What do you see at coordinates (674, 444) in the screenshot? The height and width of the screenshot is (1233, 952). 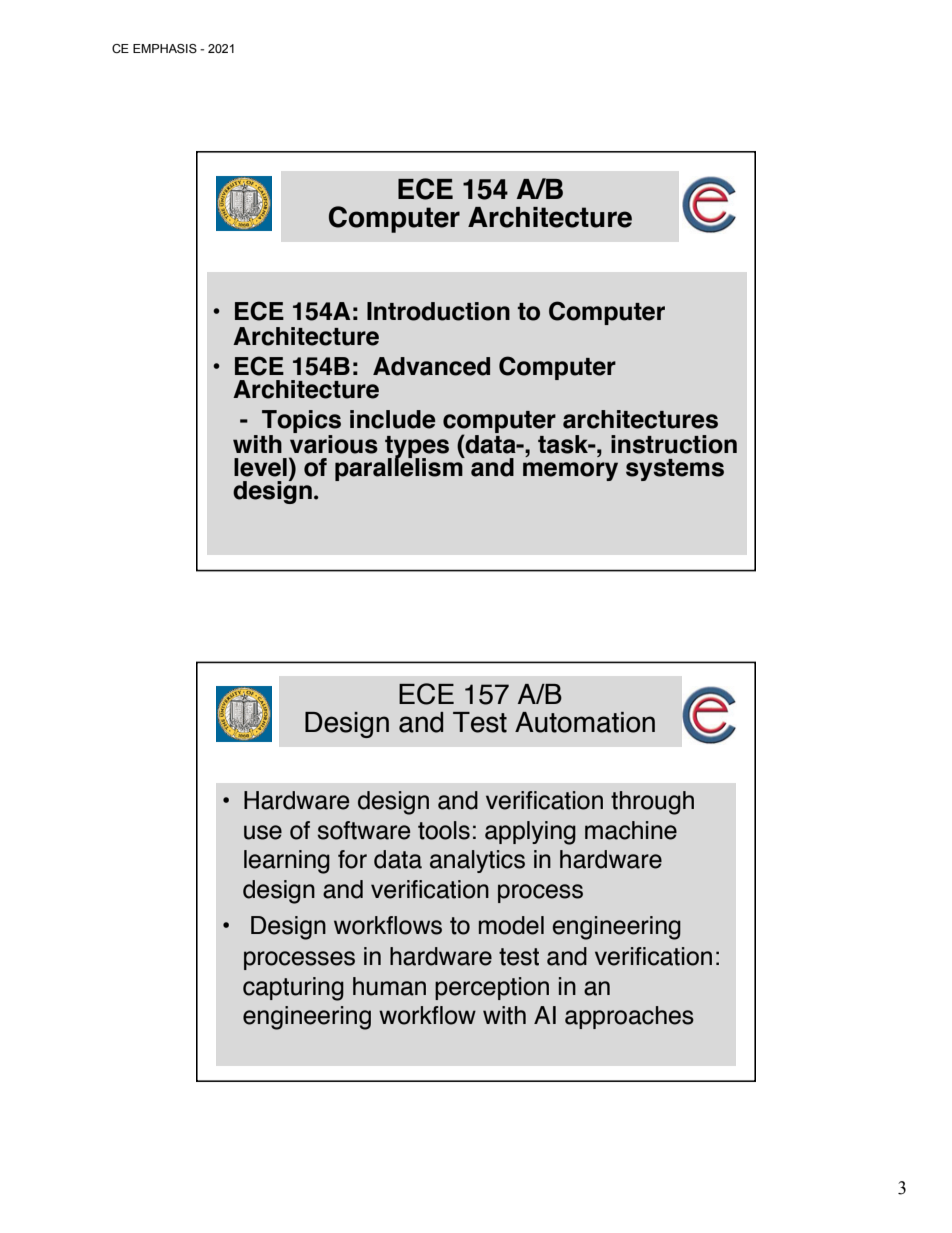 I see `instruction` at bounding box center [674, 444].
